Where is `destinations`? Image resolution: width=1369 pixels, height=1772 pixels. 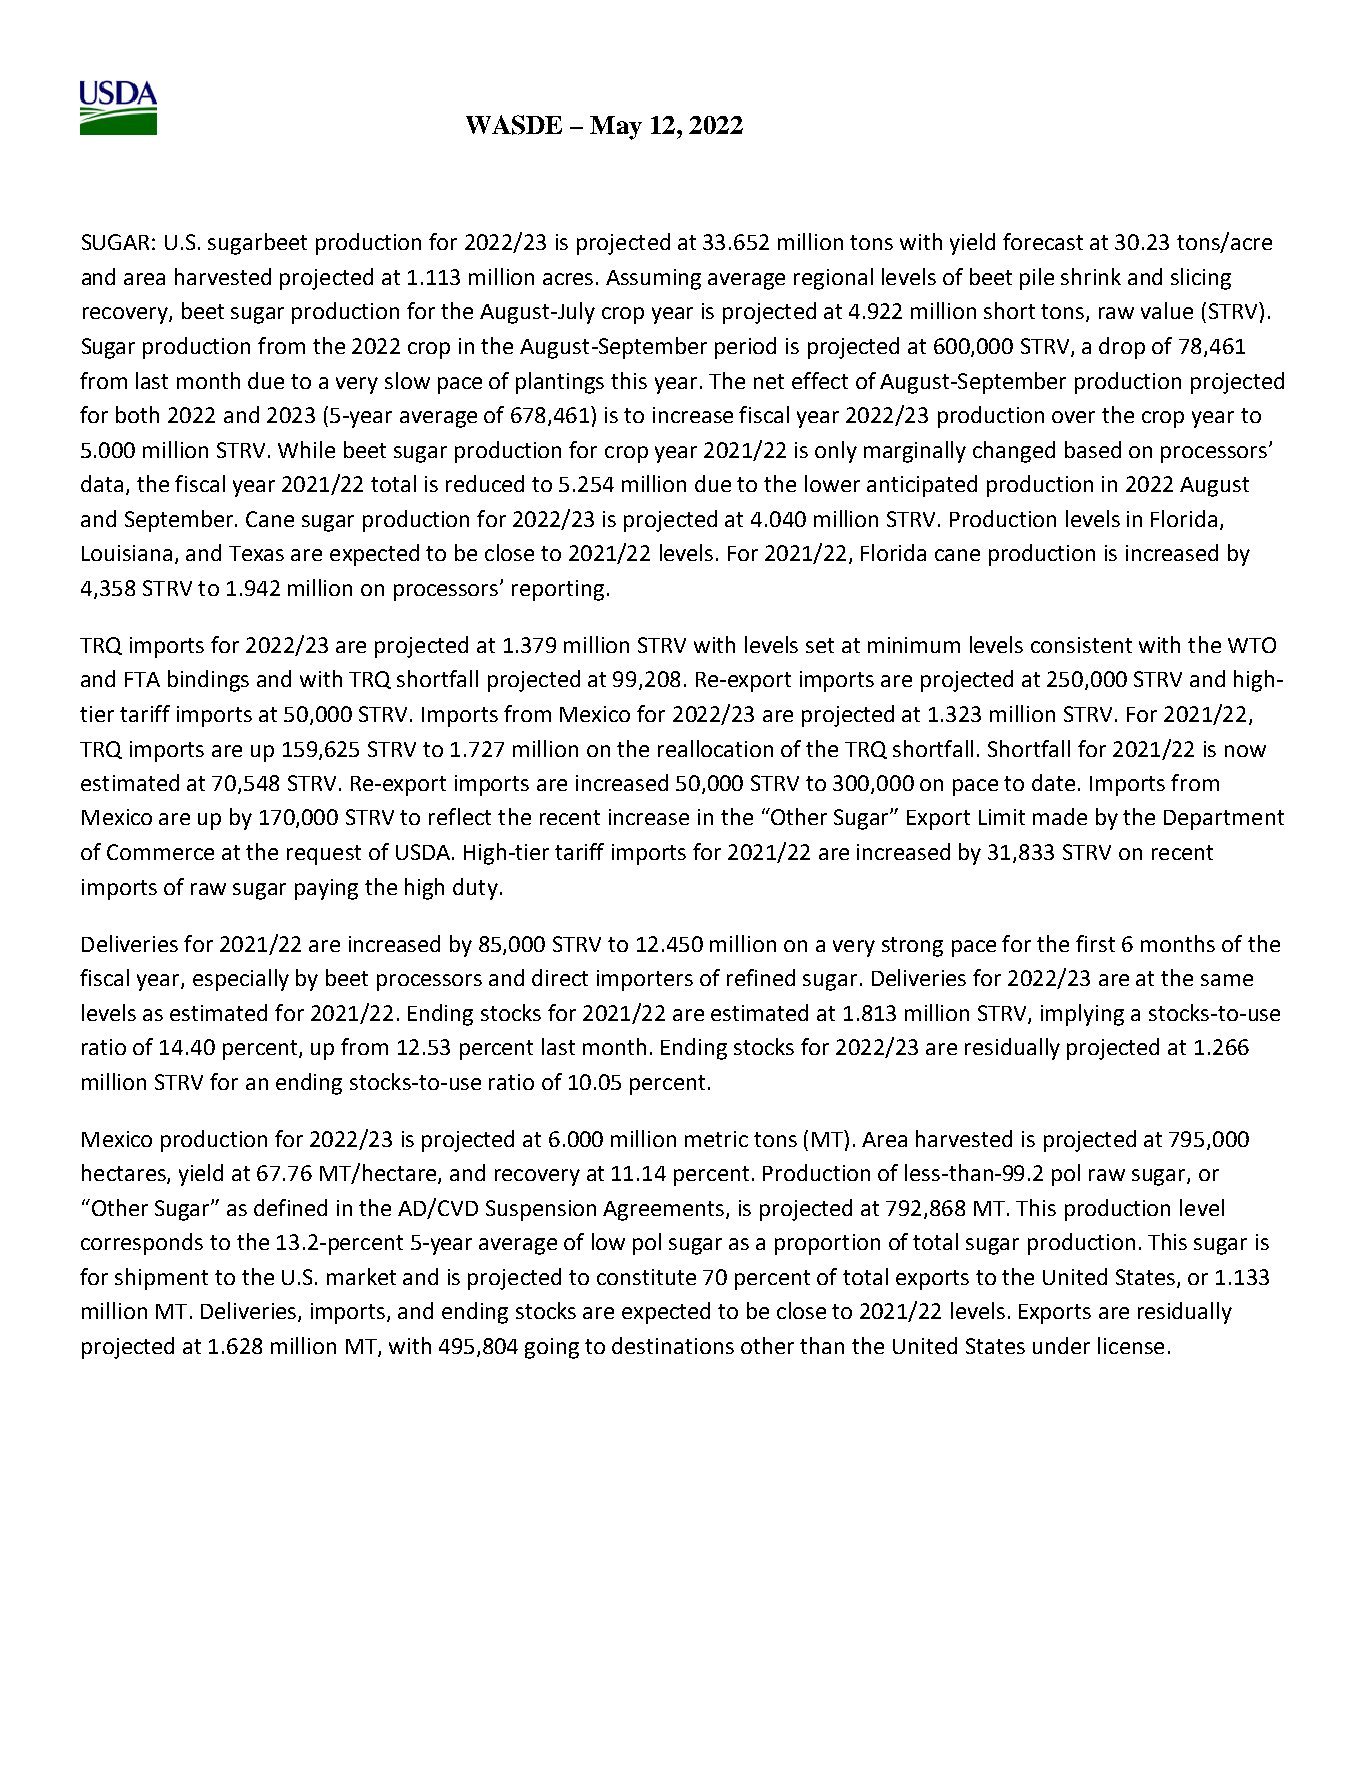 destinations is located at coordinates (673, 1345).
